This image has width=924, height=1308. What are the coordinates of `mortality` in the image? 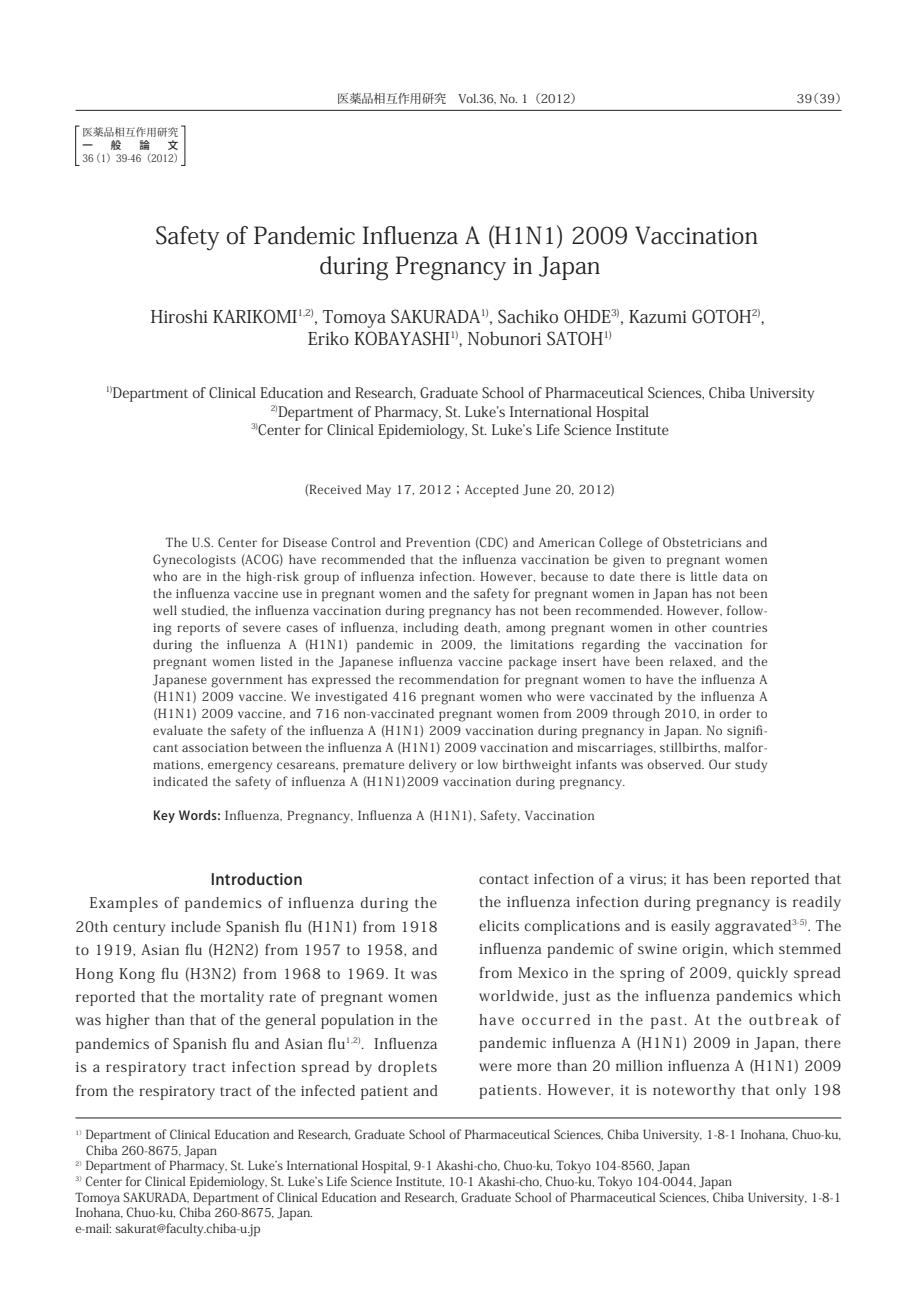 It's located at (232, 998).
